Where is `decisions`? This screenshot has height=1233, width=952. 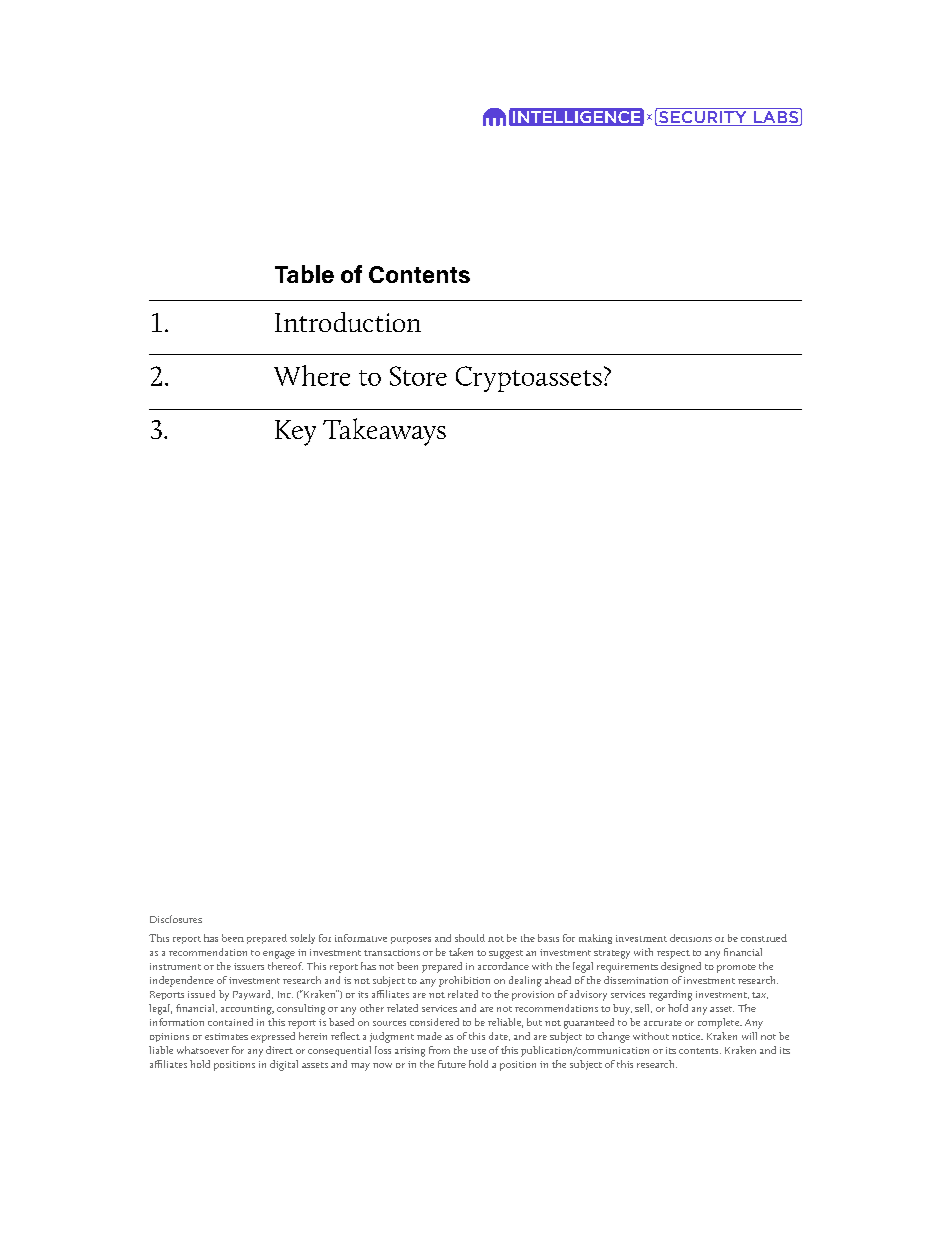 decisions is located at coordinates (691, 938).
